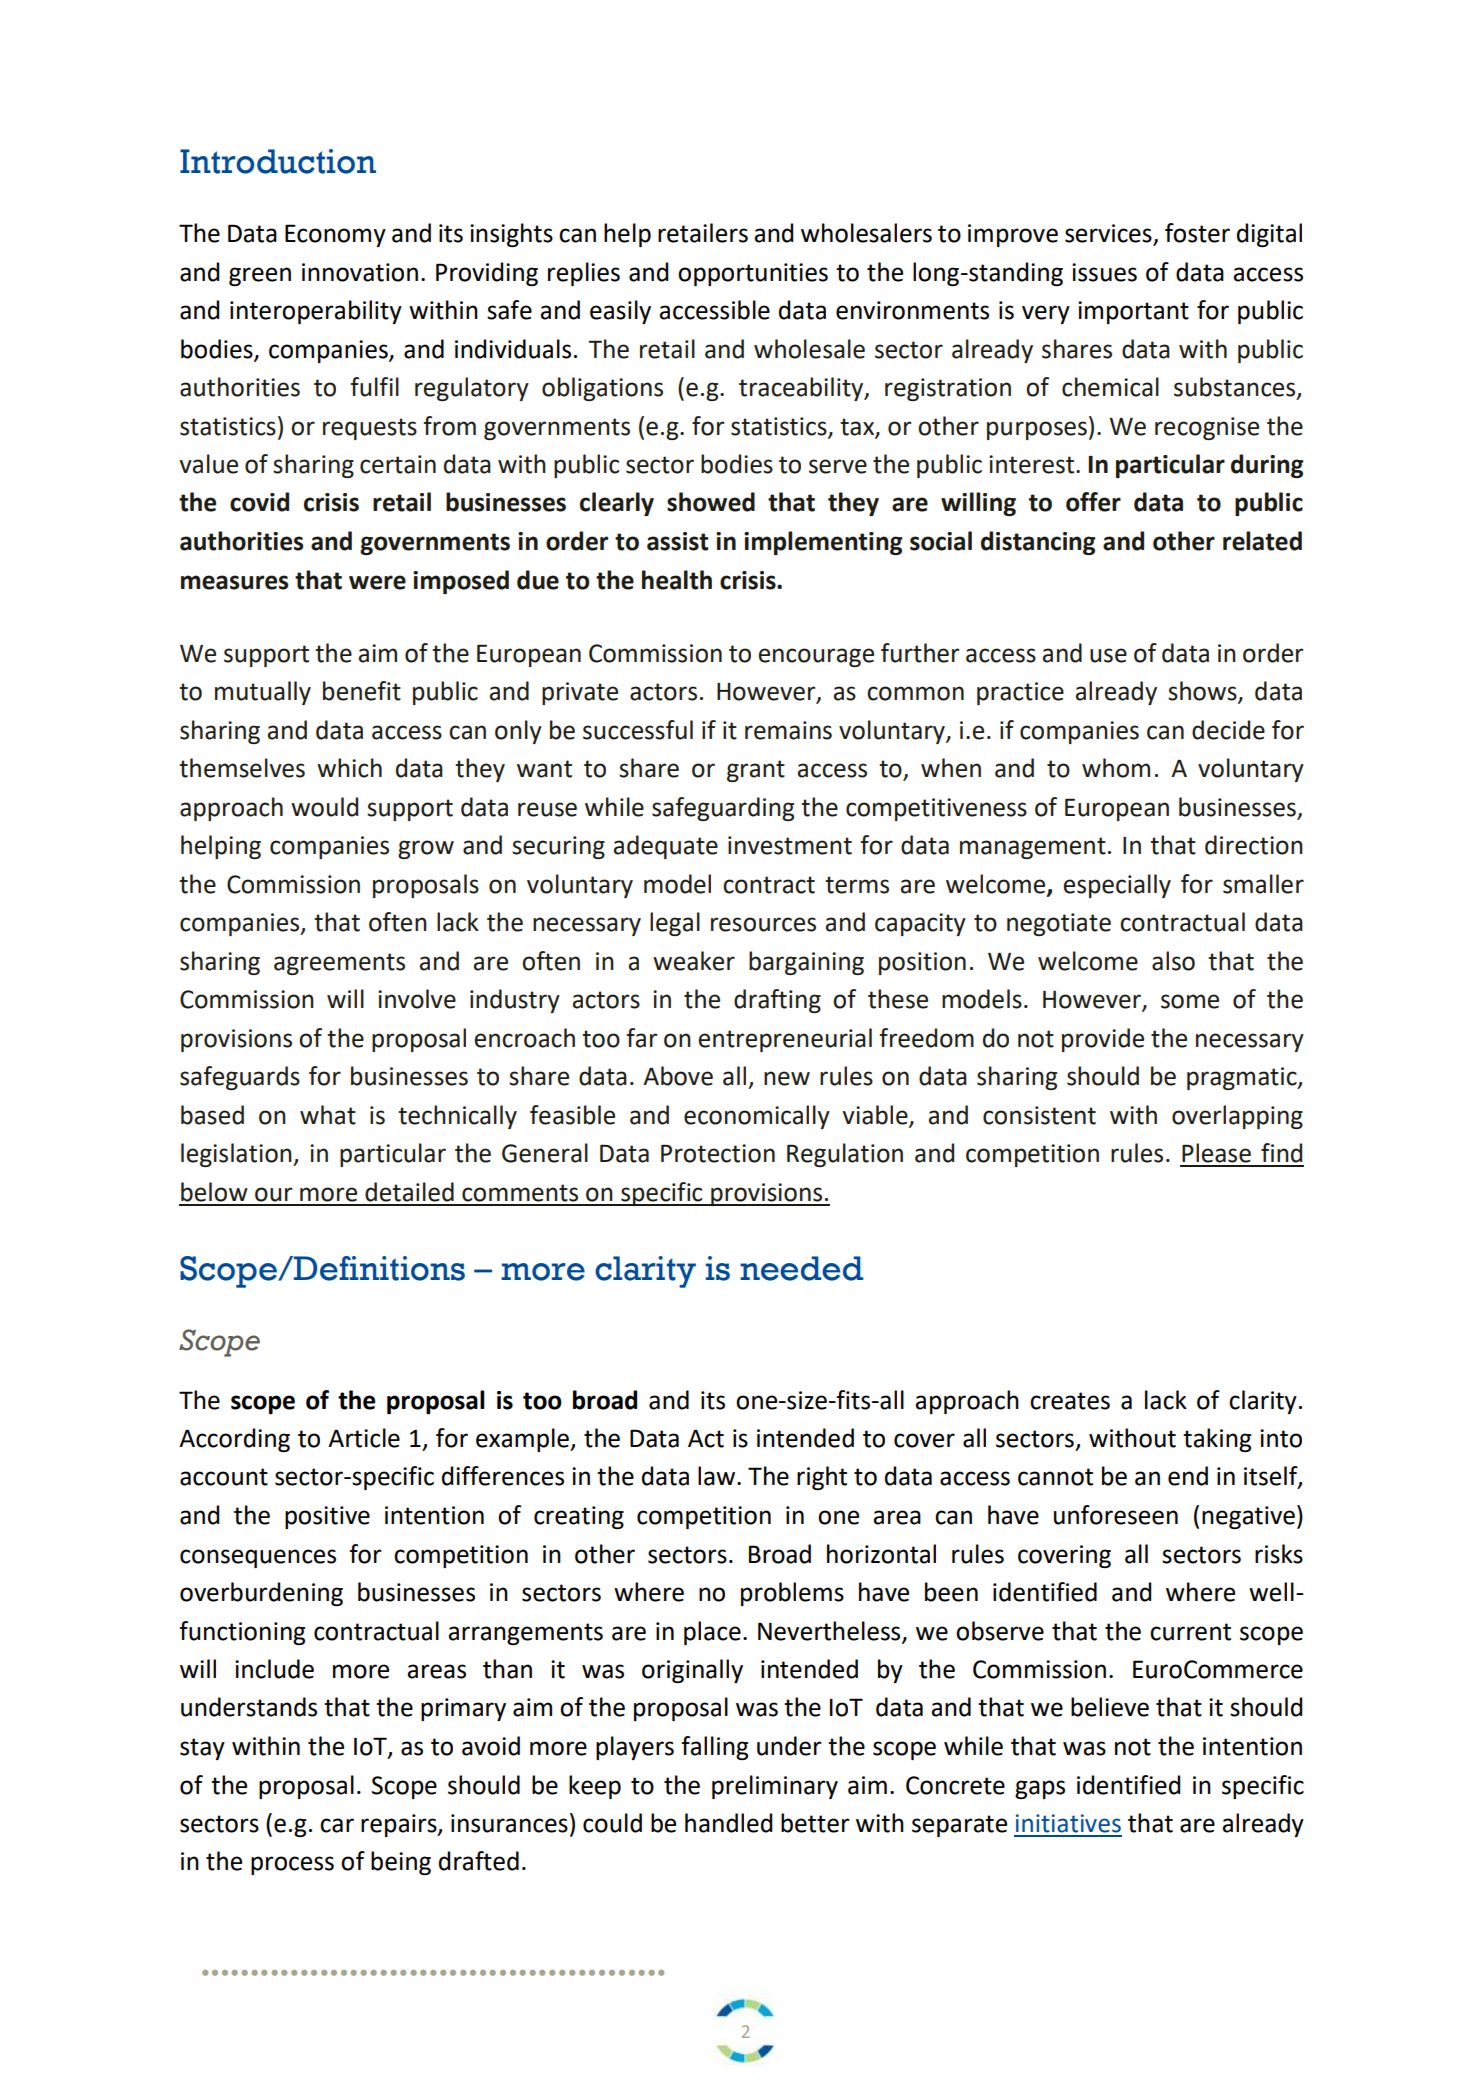 This screenshot has height=2098, width=1483. Describe the element at coordinates (337, 1825) in the screenshot. I see `car` at that location.
